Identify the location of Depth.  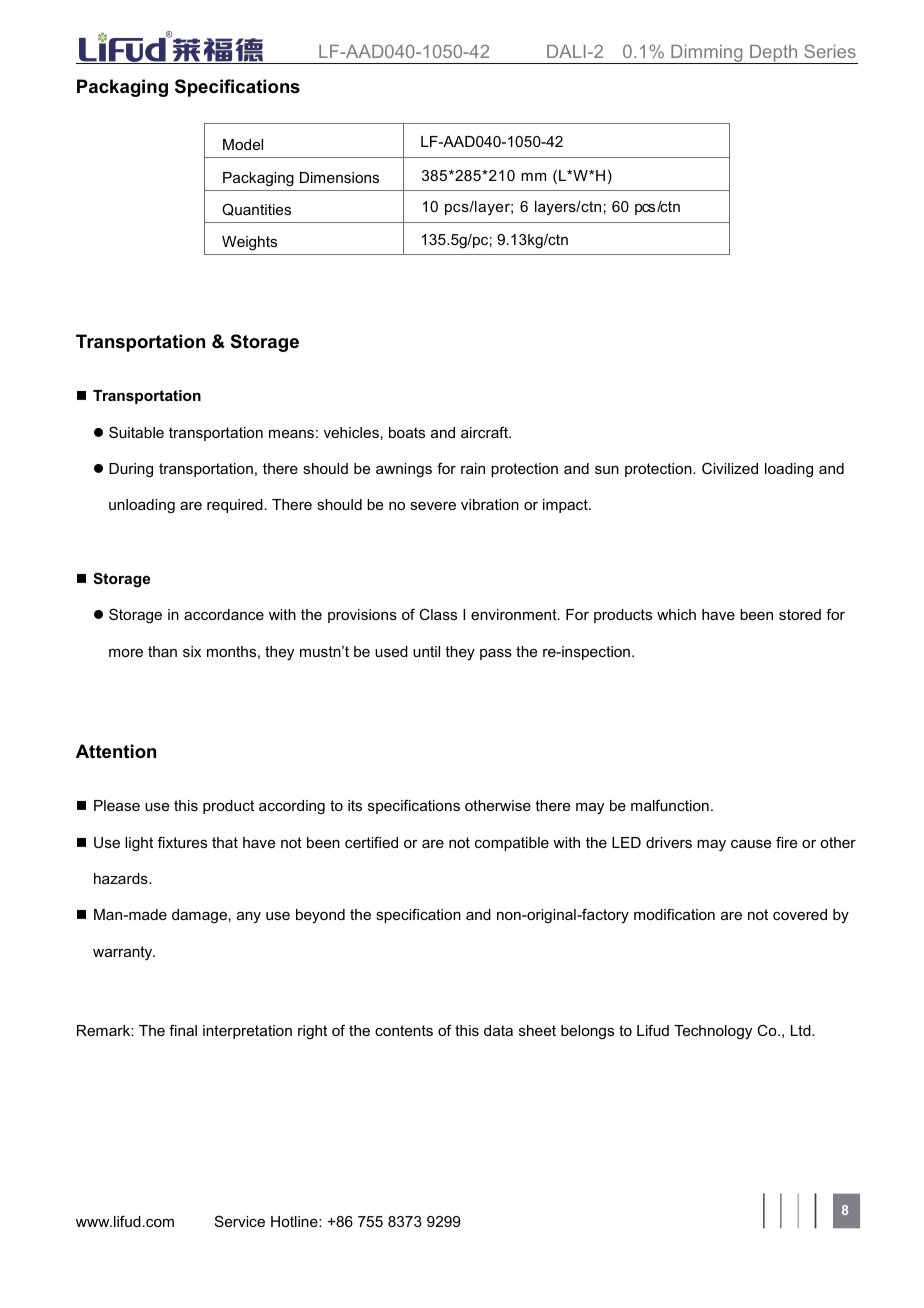
(774, 54).
